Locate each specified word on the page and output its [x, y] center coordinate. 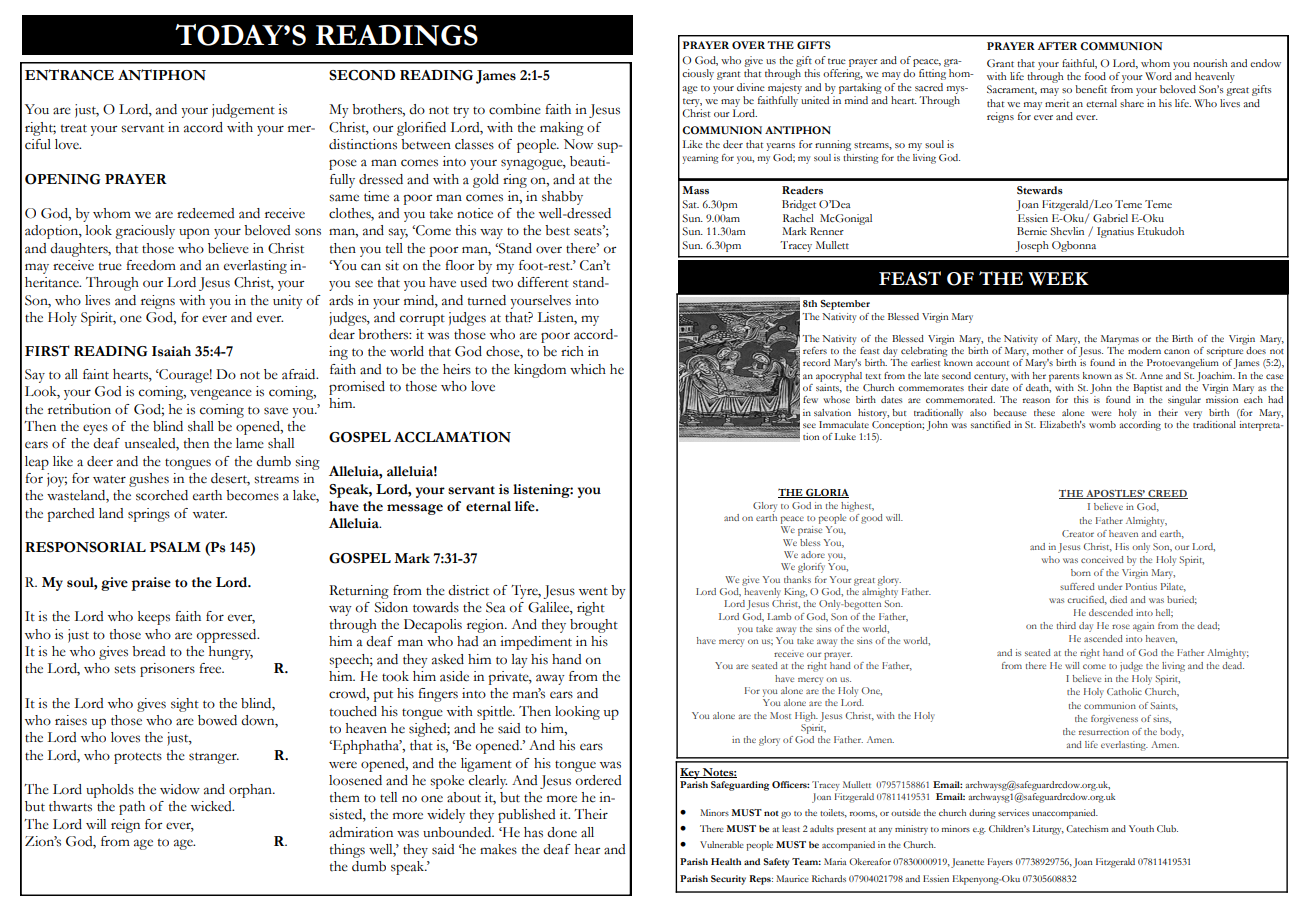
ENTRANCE [69, 75]
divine [751, 87]
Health [726, 861]
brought [594, 626]
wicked [212, 806]
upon [194, 233]
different [543, 282]
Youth [1141, 828]
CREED [1167, 494]
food [1095, 76]
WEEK [1058, 279]
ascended [1103, 638]
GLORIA [826, 493]
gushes [149, 480]
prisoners [167, 670]
